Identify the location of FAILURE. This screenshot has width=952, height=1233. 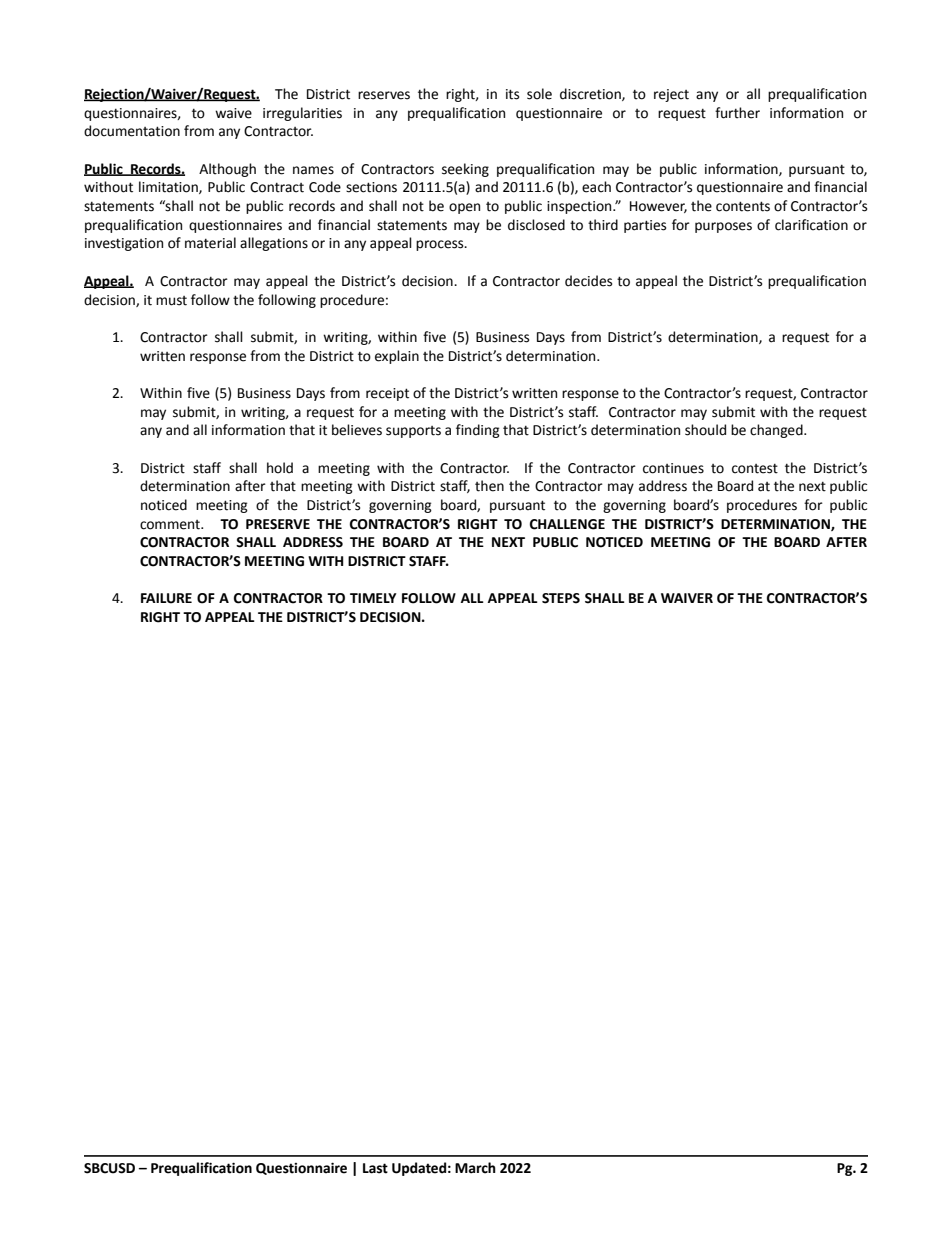
(166, 598).
